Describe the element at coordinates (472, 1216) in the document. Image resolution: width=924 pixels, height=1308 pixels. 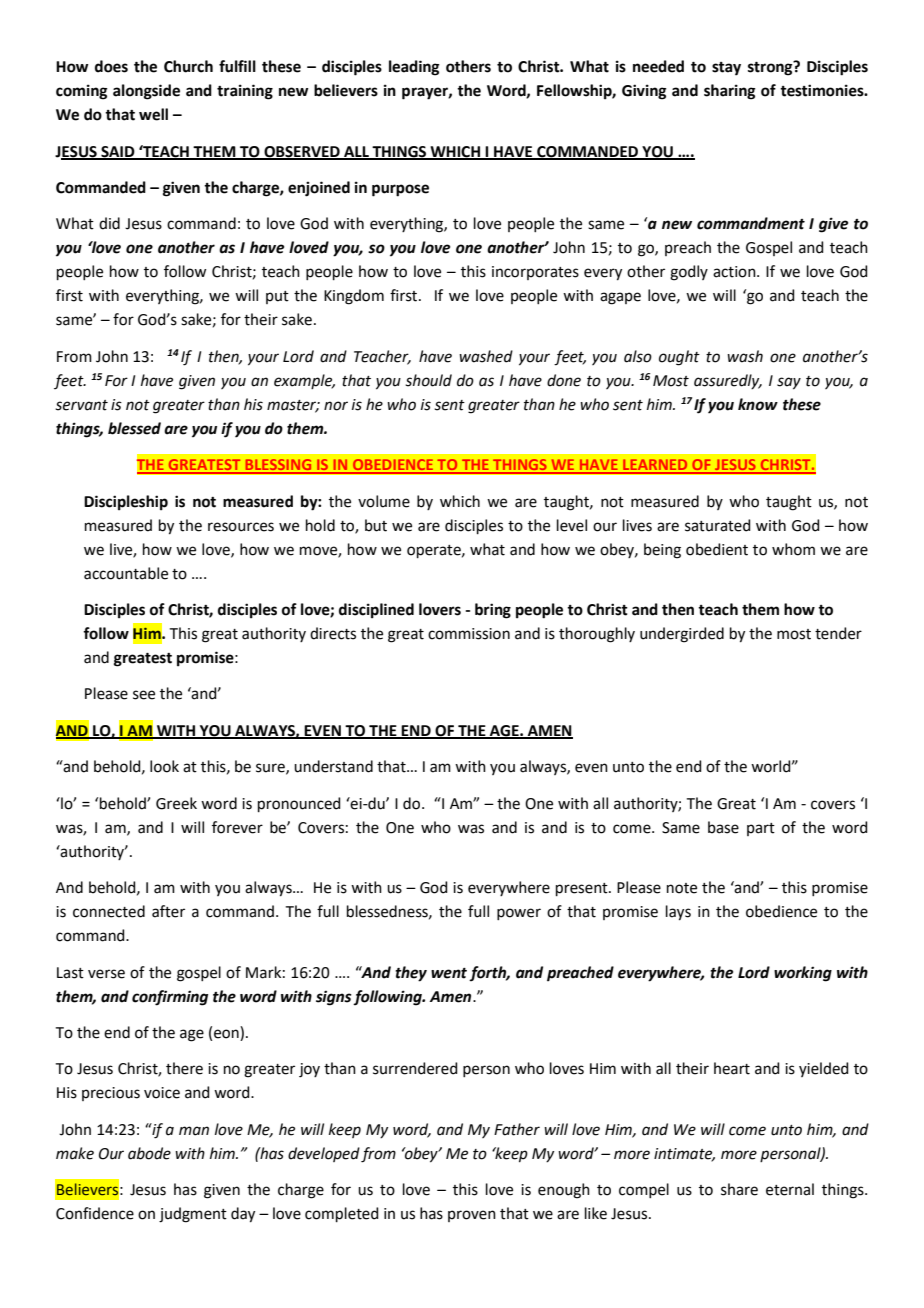
I see `proven` at that location.
